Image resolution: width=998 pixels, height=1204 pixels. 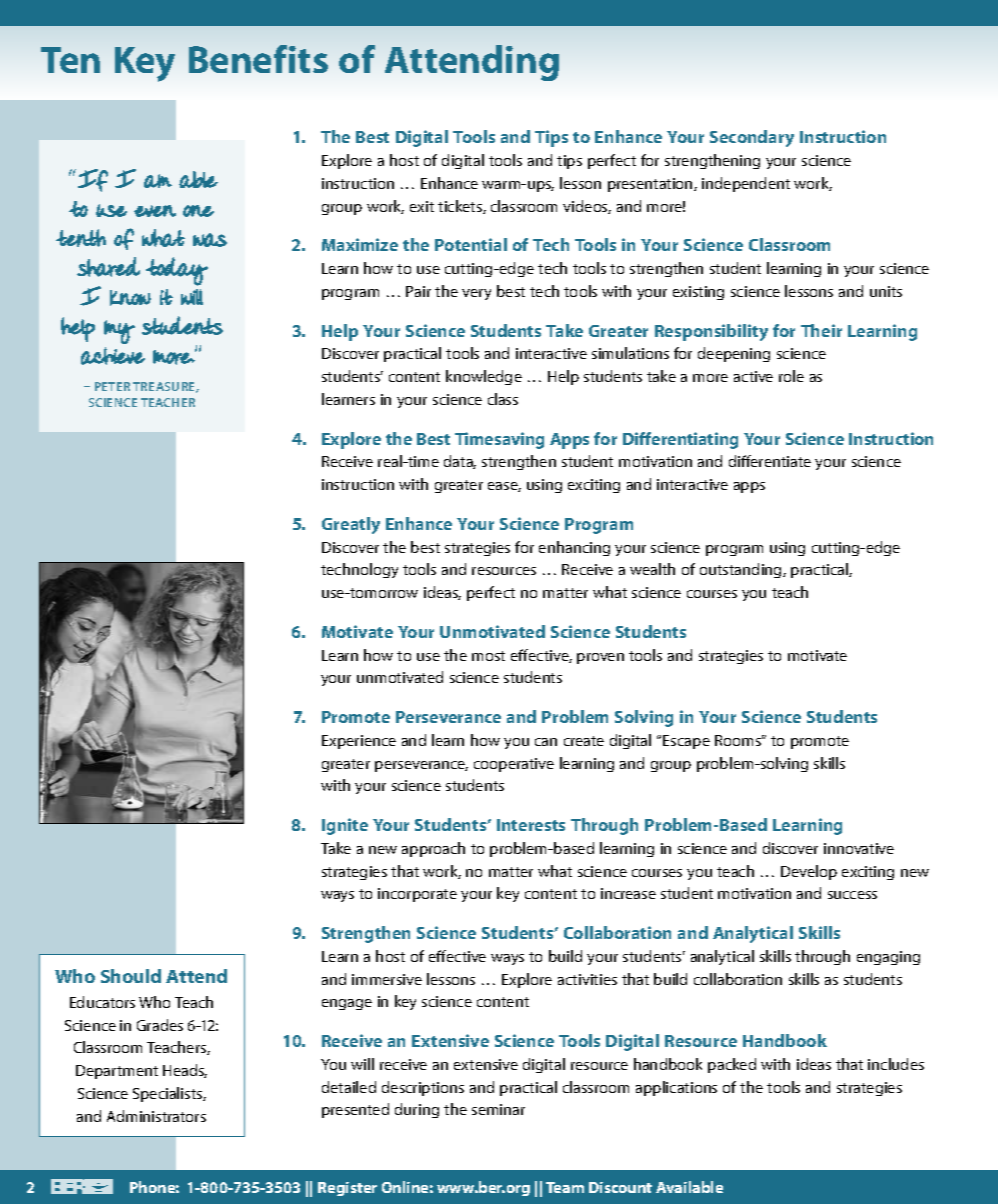 What do you see at coordinates (156, 1116) in the page?
I see `Administrators` at bounding box center [156, 1116].
